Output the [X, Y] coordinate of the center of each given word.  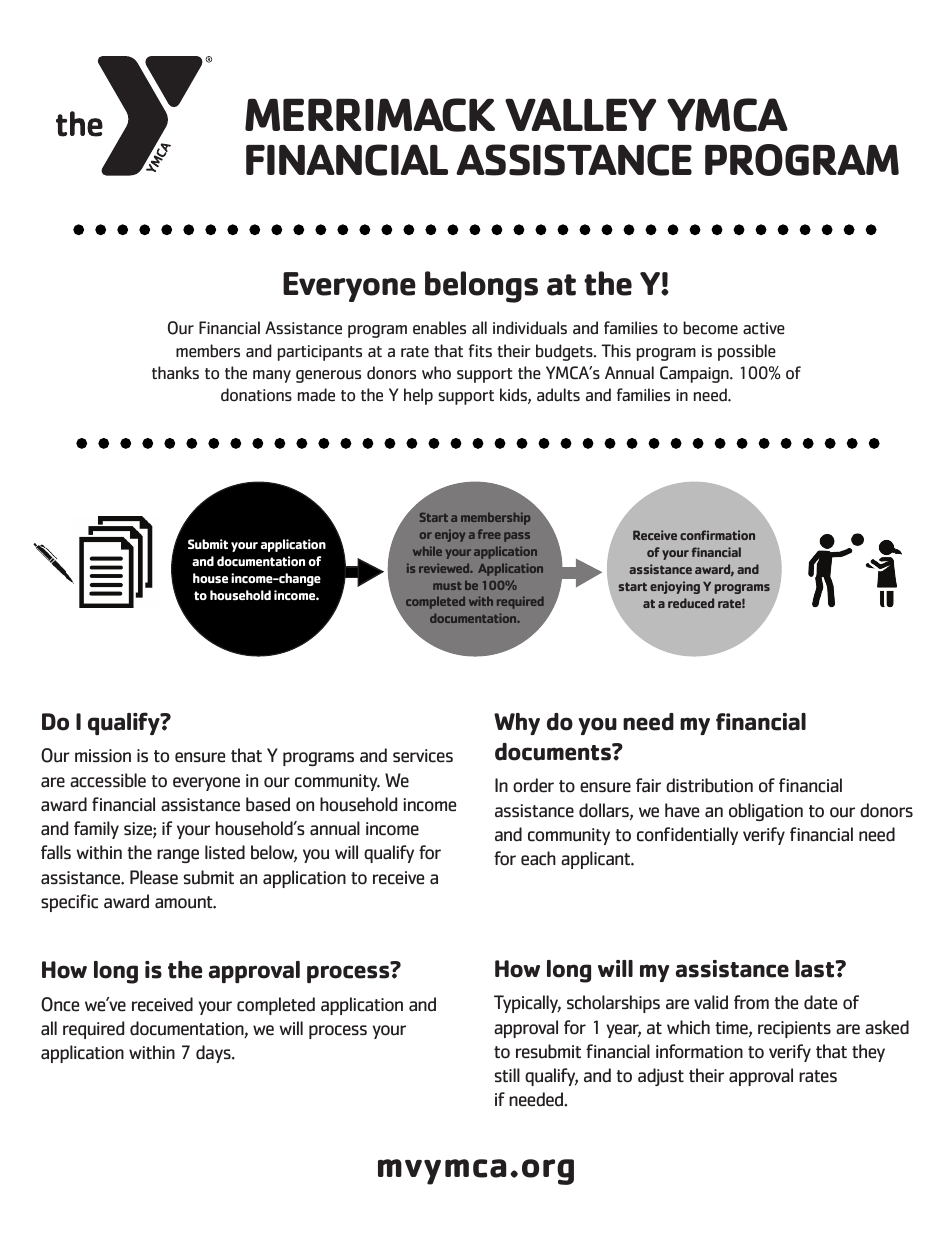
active [764, 328]
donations [256, 394]
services [423, 756]
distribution [709, 785]
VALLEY [580, 114]
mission [103, 756]
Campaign [695, 374]
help [418, 396]
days [214, 1054]
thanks [175, 373]
